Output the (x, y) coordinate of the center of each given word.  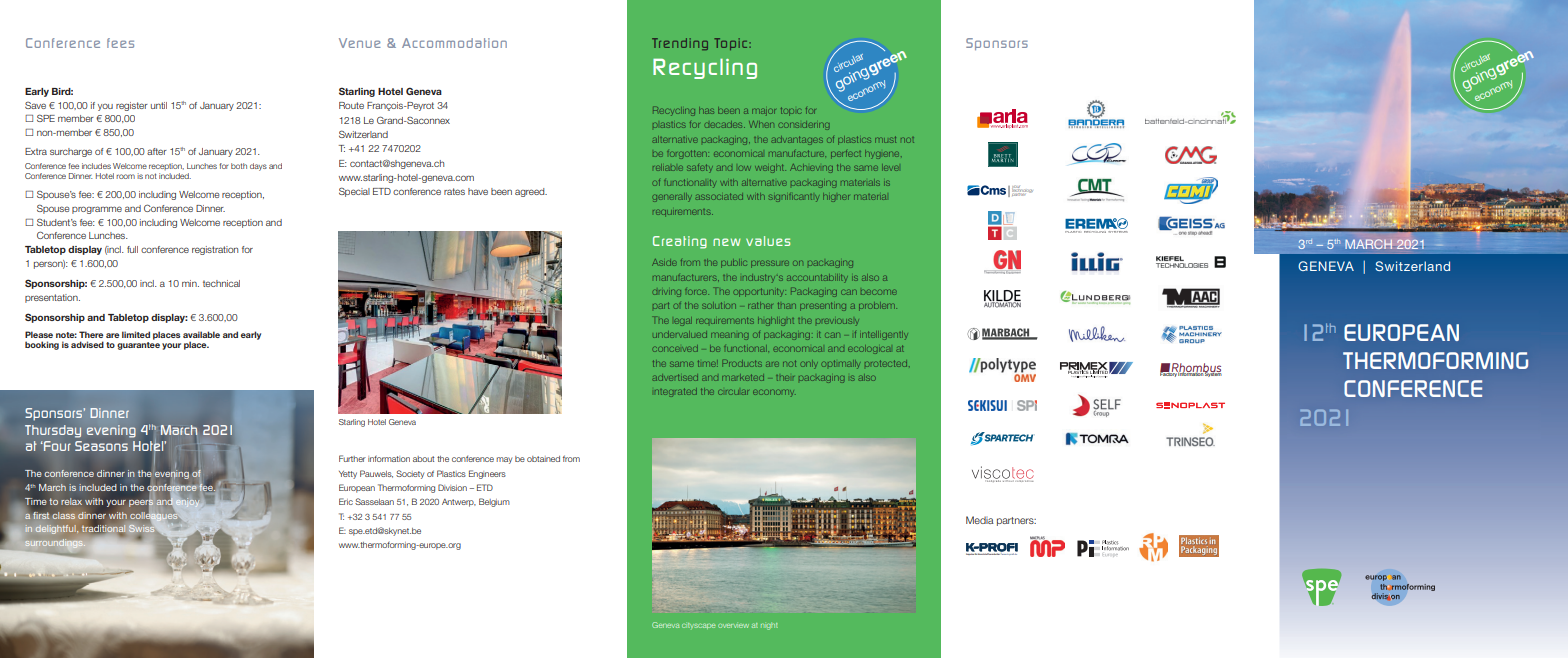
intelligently (884, 335)
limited (136, 334)
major (764, 112)
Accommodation (454, 43)
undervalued (680, 334)
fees (120, 43)
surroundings (55, 544)
